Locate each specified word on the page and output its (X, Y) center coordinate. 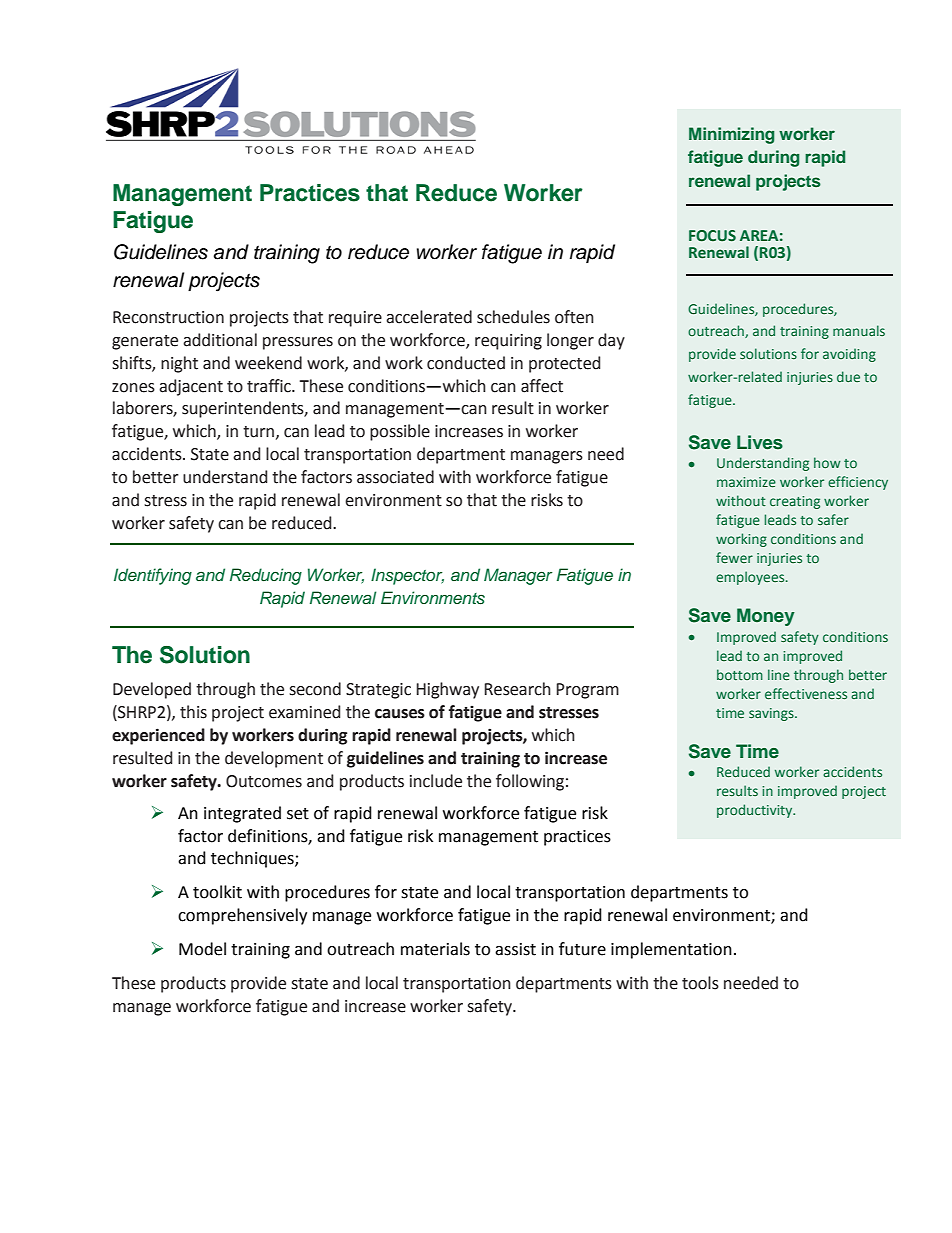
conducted (466, 363)
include (436, 781)
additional (220, 340)
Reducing (266, 576)
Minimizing (731, 135)
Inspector (407, 576)
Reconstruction (168, 317)
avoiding (849, 355)
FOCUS (712, 235)
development (274, 759)
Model (202, 949)
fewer (734, 557)
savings (772, 714)
